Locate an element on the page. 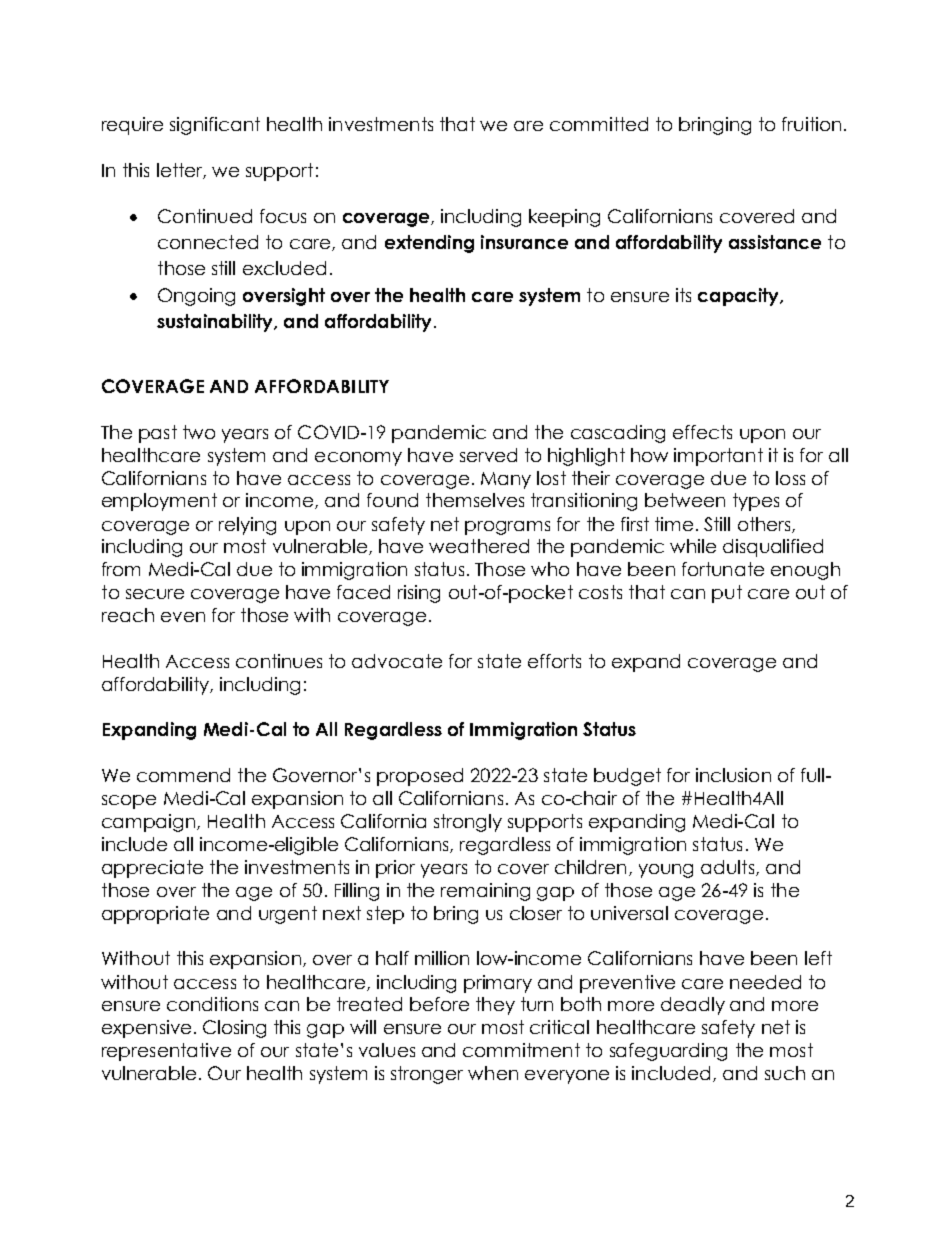 This page has width=952, height=1233. rising is located at coordinates (419, 594).
